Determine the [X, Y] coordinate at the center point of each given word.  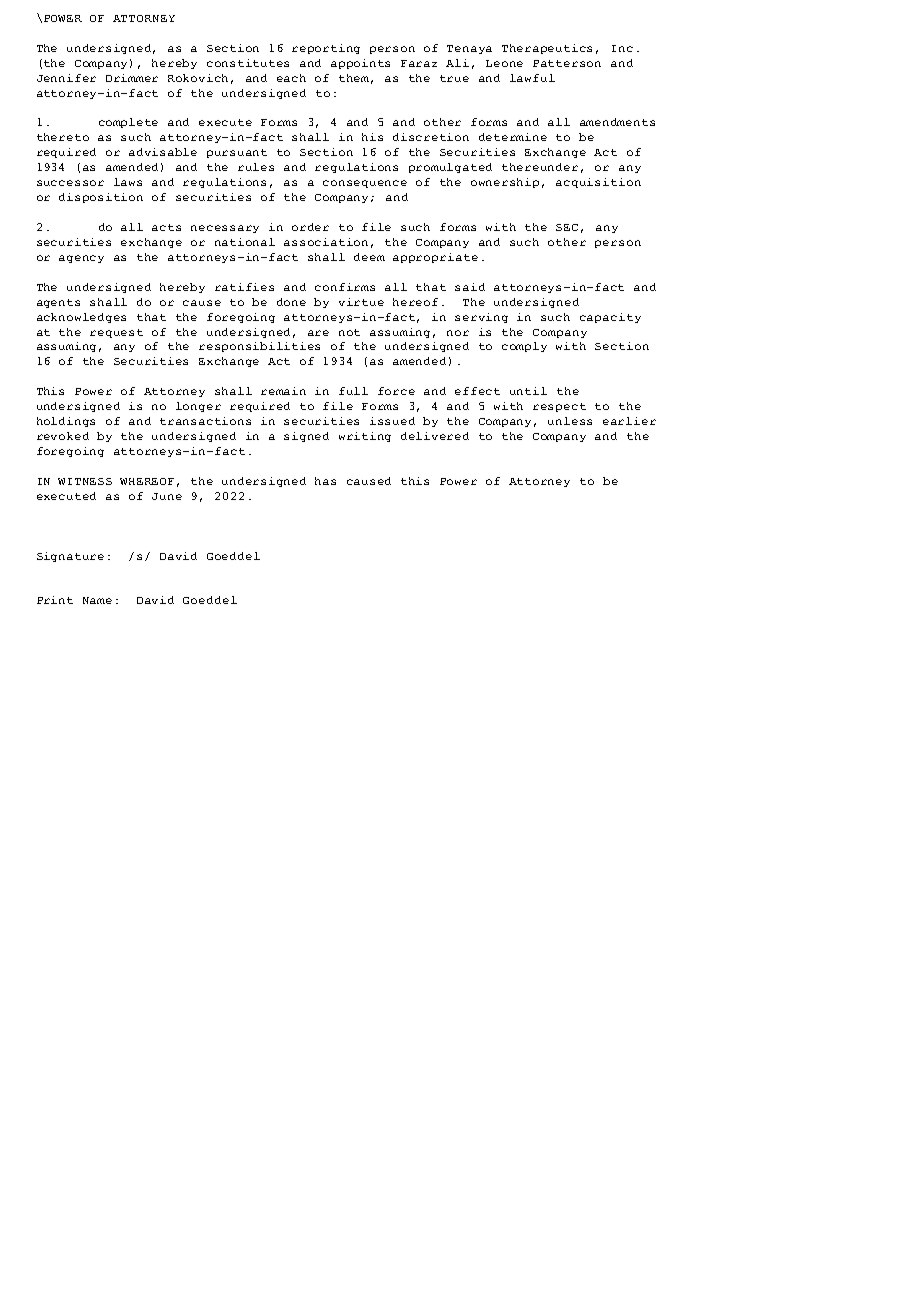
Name [97, 600]
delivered [435, 436]
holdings [66, 422]
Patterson [567, 63]
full [353, 391]
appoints [360, 64]
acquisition [598, 183]
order [310, 227]
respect [559, 407]
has [325, 481]
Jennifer [66, 78]
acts [166, 227]
